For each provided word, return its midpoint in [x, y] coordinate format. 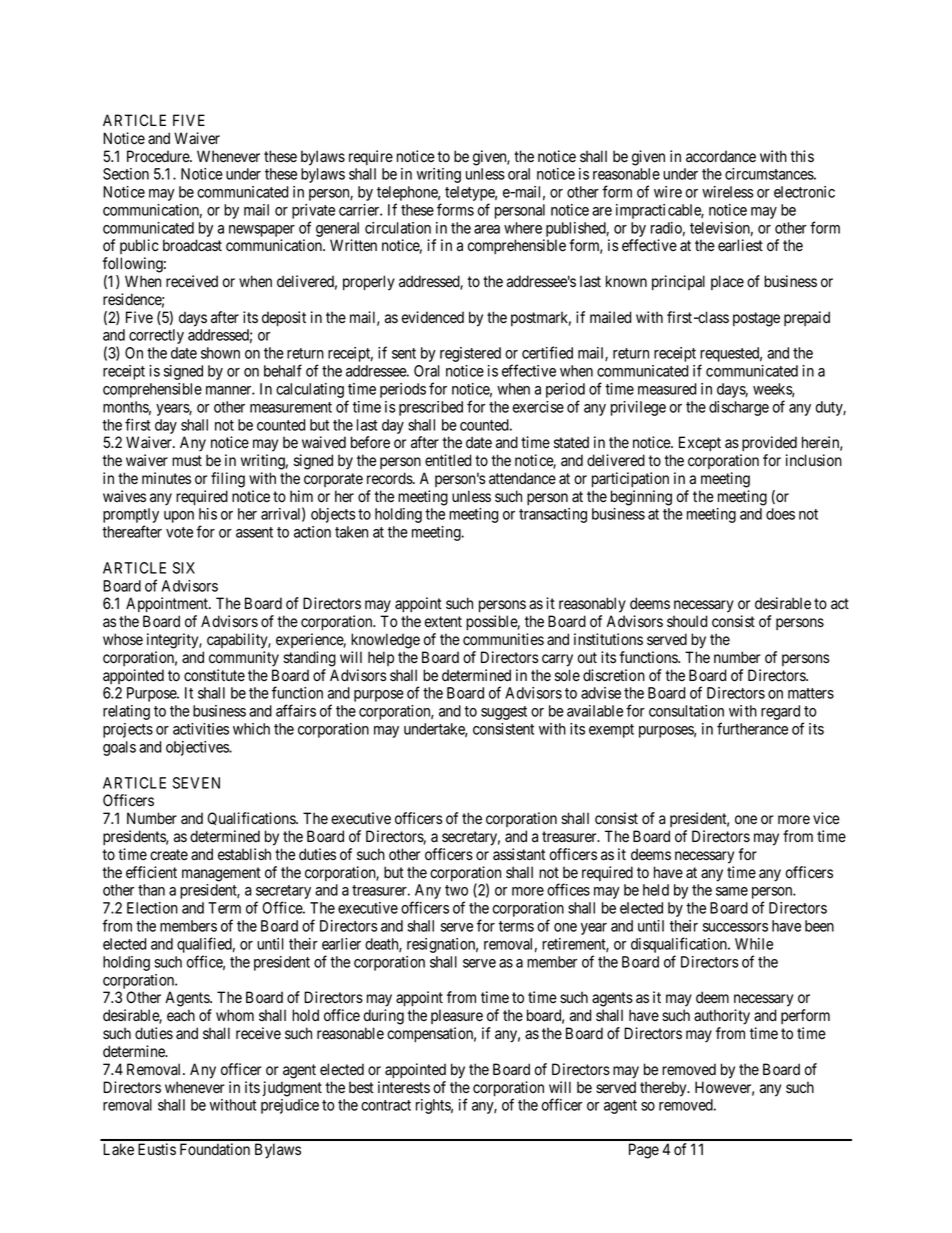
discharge [739, 408]
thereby [664, 1089]
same [732, 891]
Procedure [159, 156]
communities [503, 639]
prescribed [431, 408]
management [221, 874]
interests [404, 1087]
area [487, 229]
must [187, 460]
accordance [721, 156]
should [687, 621]
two [456, 890]
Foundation [215, 1149]
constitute [214, 675]
